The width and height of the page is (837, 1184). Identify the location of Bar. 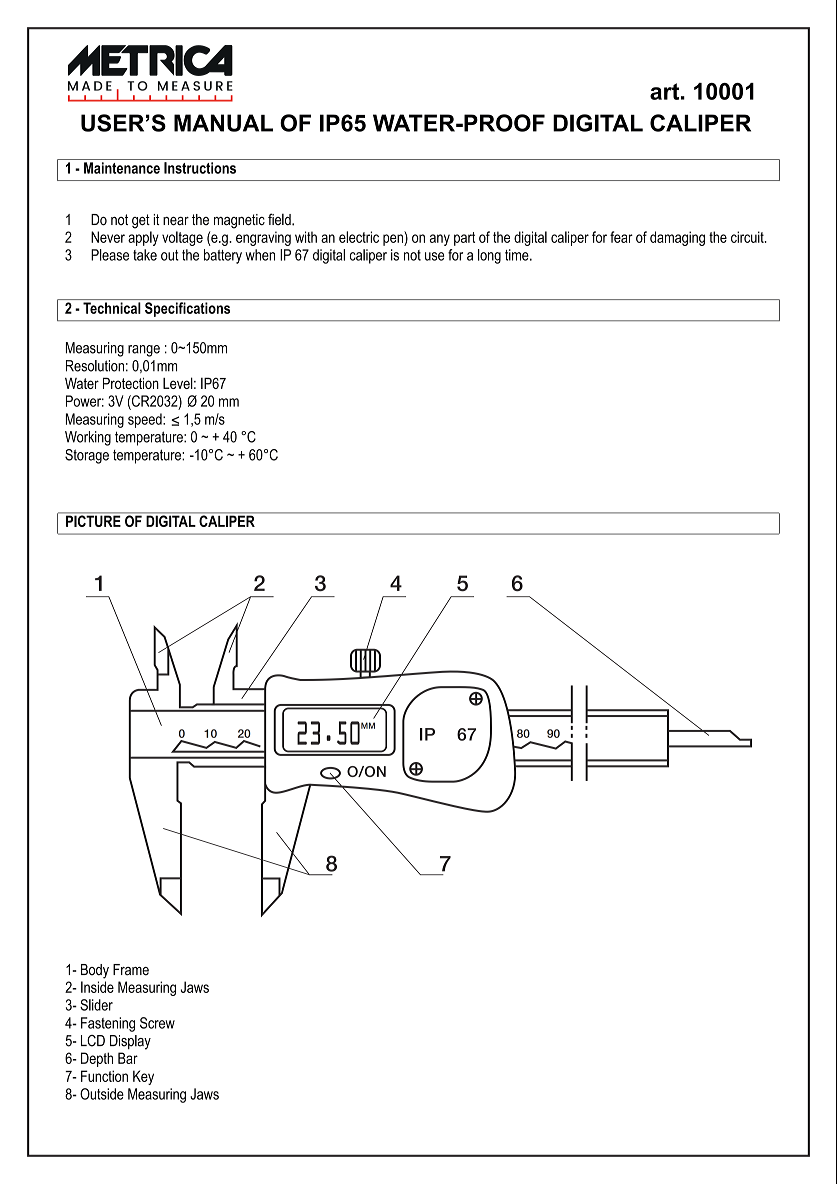
(128, 1058).
